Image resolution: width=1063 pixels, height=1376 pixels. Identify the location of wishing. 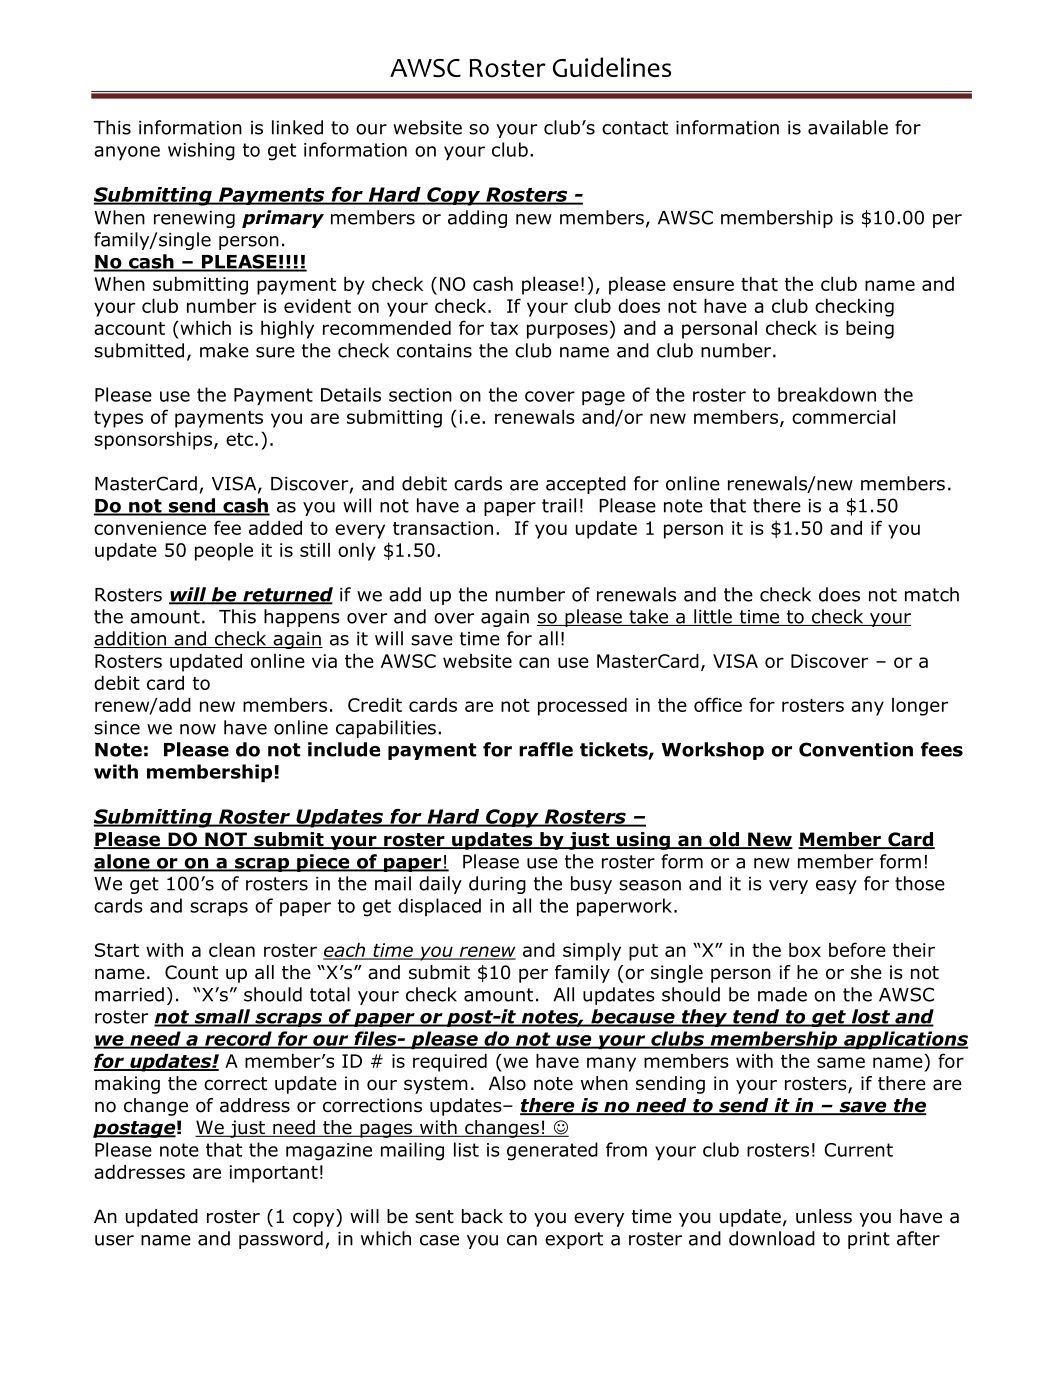
(201, 151).
